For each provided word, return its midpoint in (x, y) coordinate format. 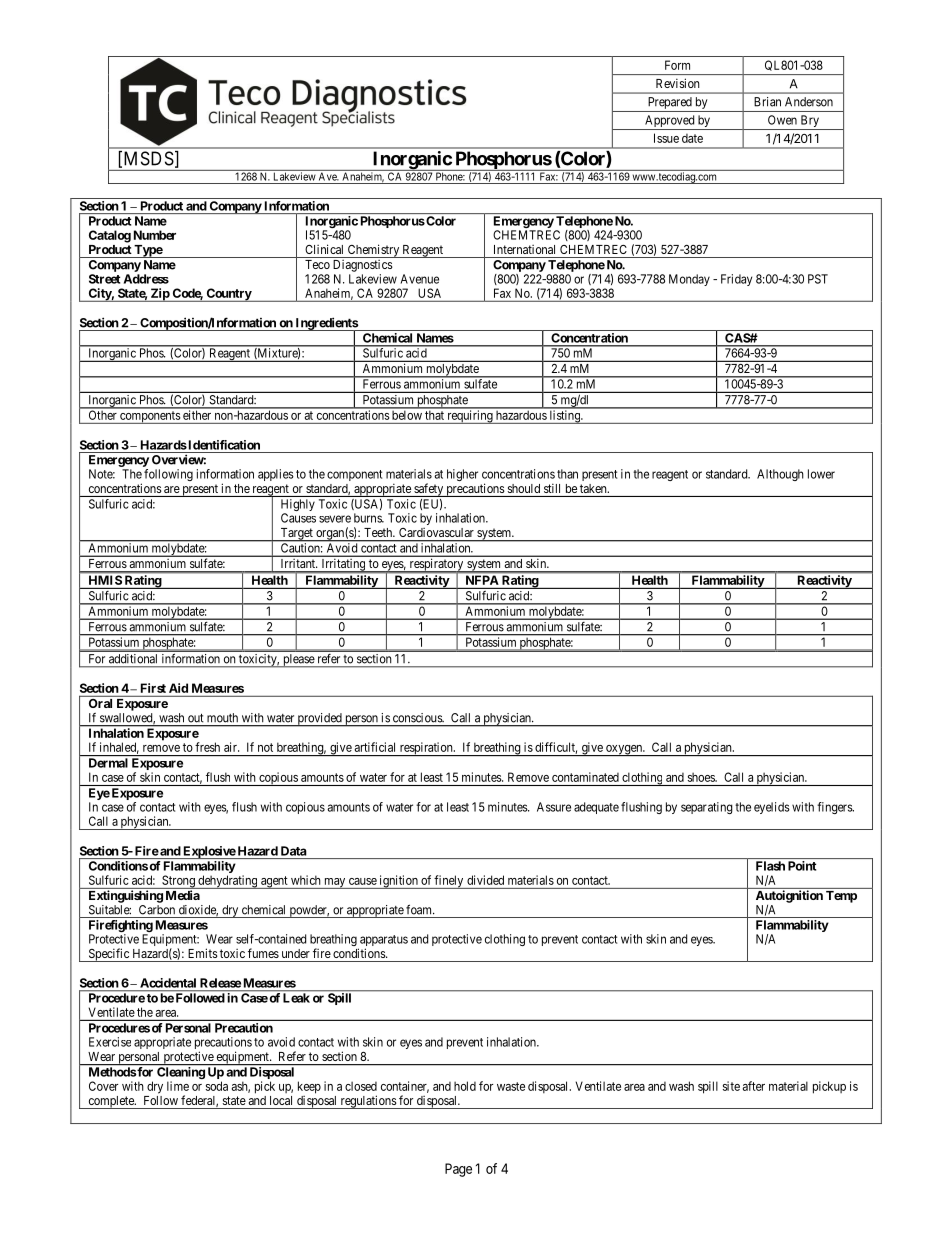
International (524, 249)
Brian (767, 102)
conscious (418, 718)
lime (178, 1086)
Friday (736, 280)
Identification (223, 445)
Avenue (419, 279)
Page (458, 1170)
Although (780, 475)
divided (485, 880)
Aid (178, 688)
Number (155, 235)
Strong (178, 882)
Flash (770, 866)
